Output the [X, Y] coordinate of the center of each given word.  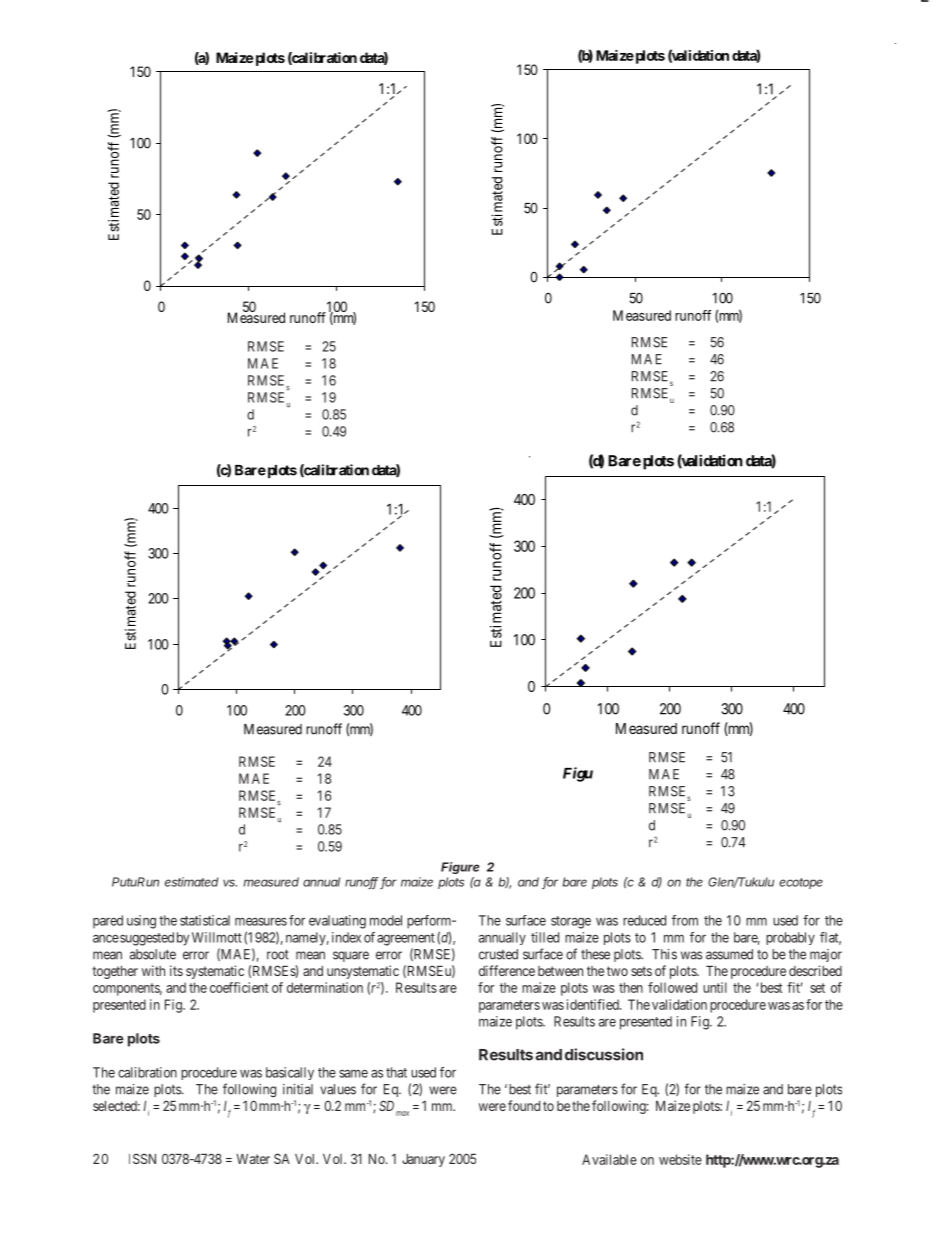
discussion [604, 1054]
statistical [205, 920]
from [685, 920]
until [715, 987]
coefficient [239, 987]
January [423, 1160]
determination [325, 987]
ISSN [142, 1158]
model [386, 920]
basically [290, 1073]
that [396, 1072]
